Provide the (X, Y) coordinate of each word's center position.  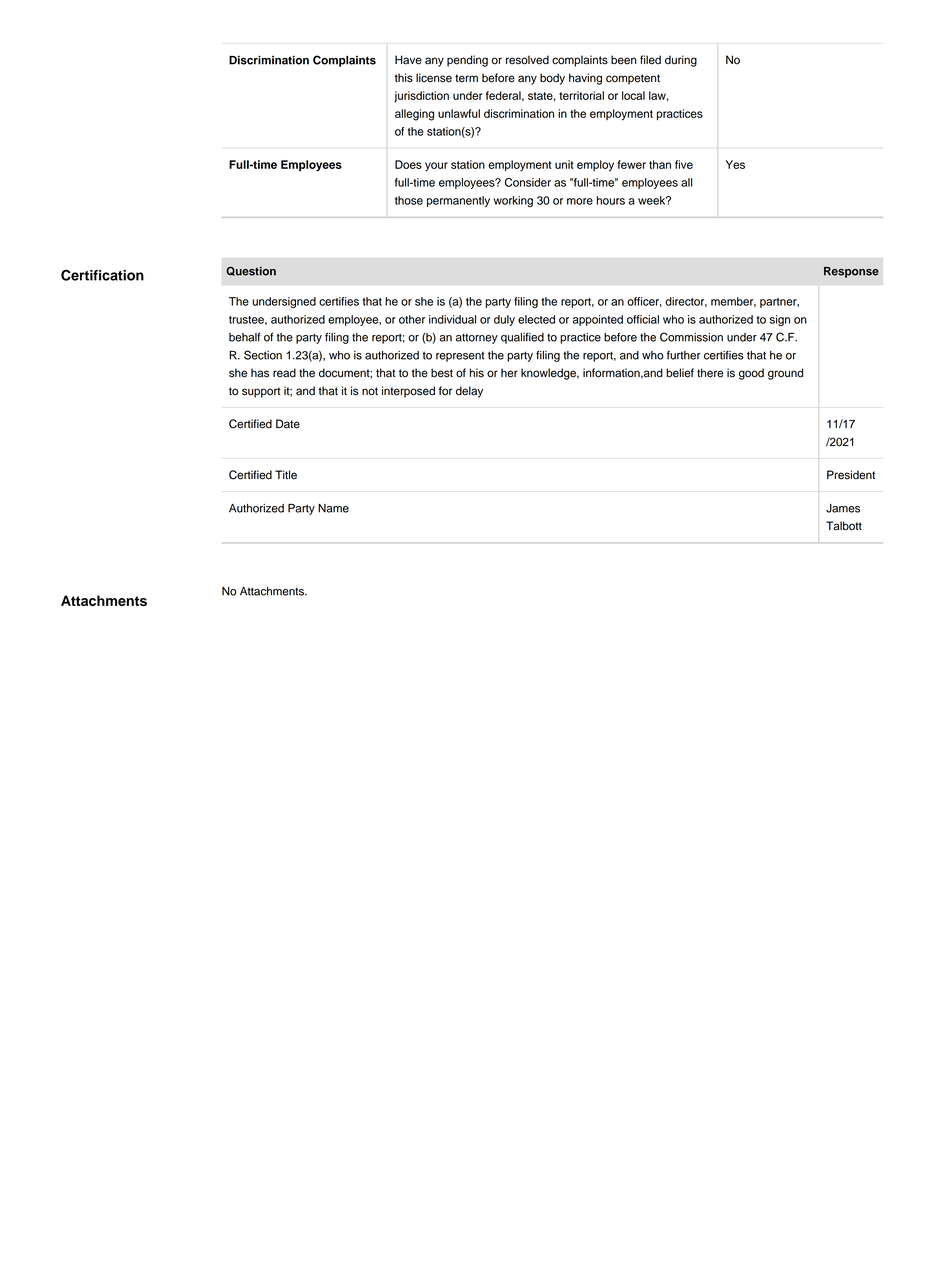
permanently (458, 201)
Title (286, 475)
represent (460, 357)
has (260, 373)
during (681, 61)
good (751, 374)
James (843, 508)
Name (333, 508)
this (404, 78)
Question (251, 271)
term (466, 78)
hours (611, 200)
